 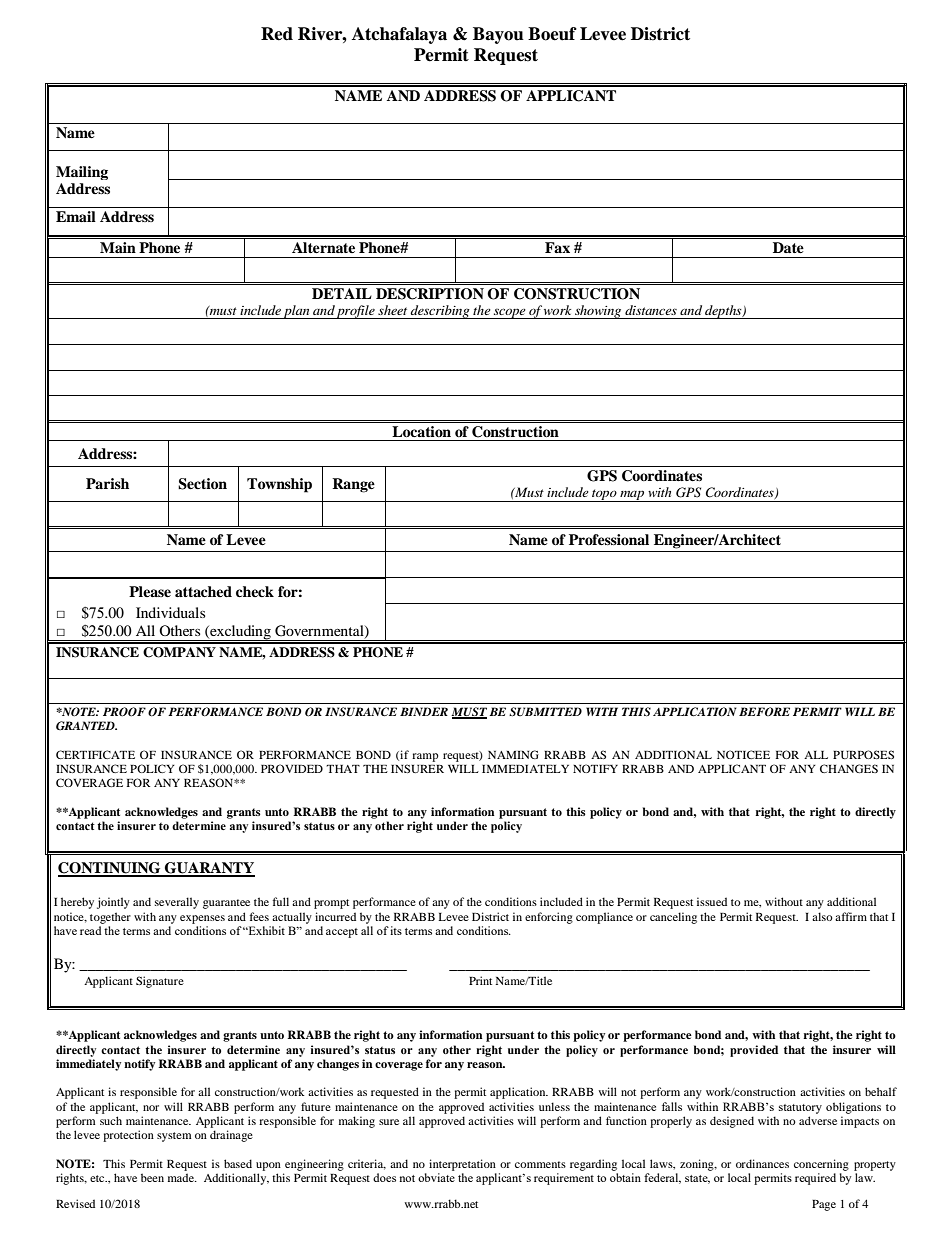 What do you see at coordinates (170, 612) in the document?
I see `Individuals` at bounding box center [170, 612].
